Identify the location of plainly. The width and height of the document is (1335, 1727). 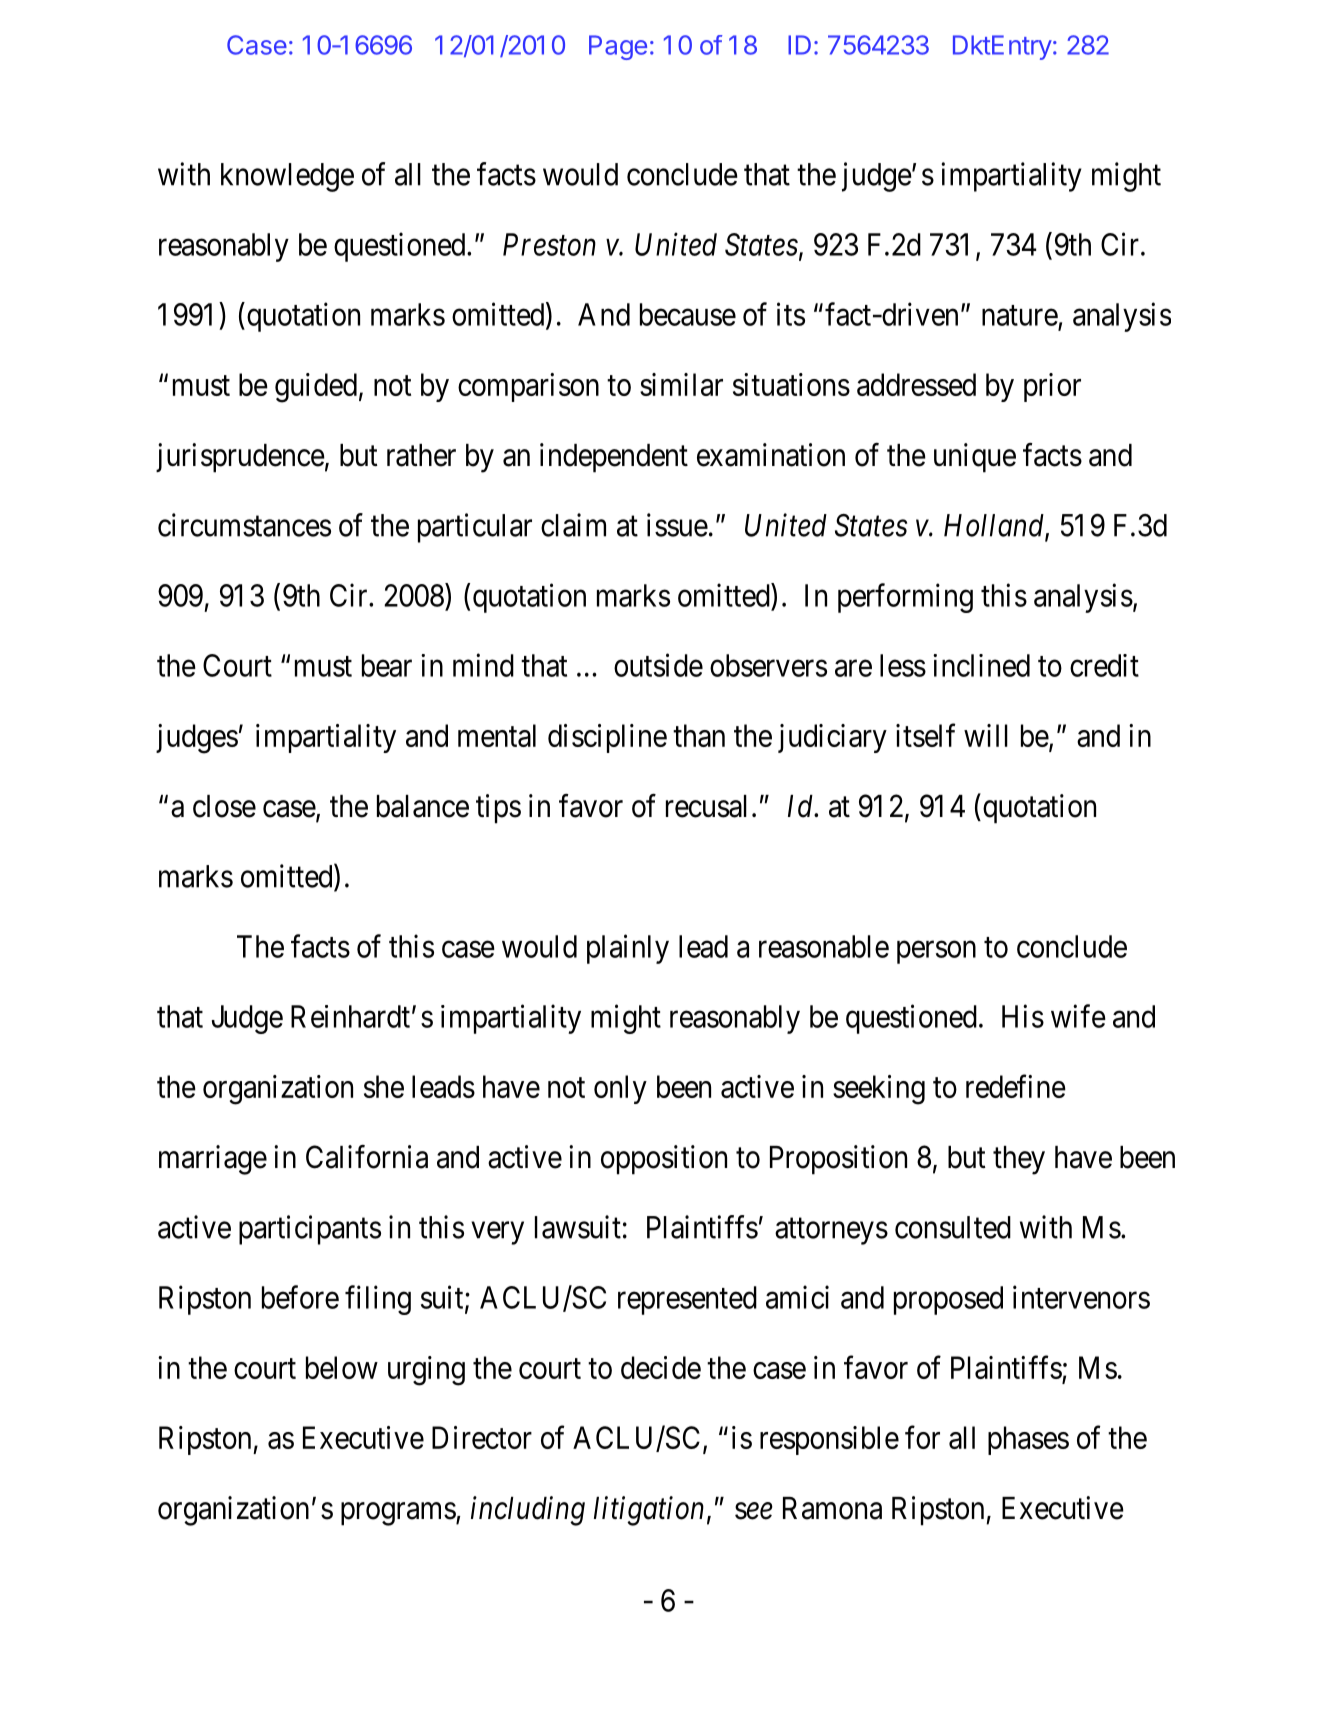
(628, 949).
